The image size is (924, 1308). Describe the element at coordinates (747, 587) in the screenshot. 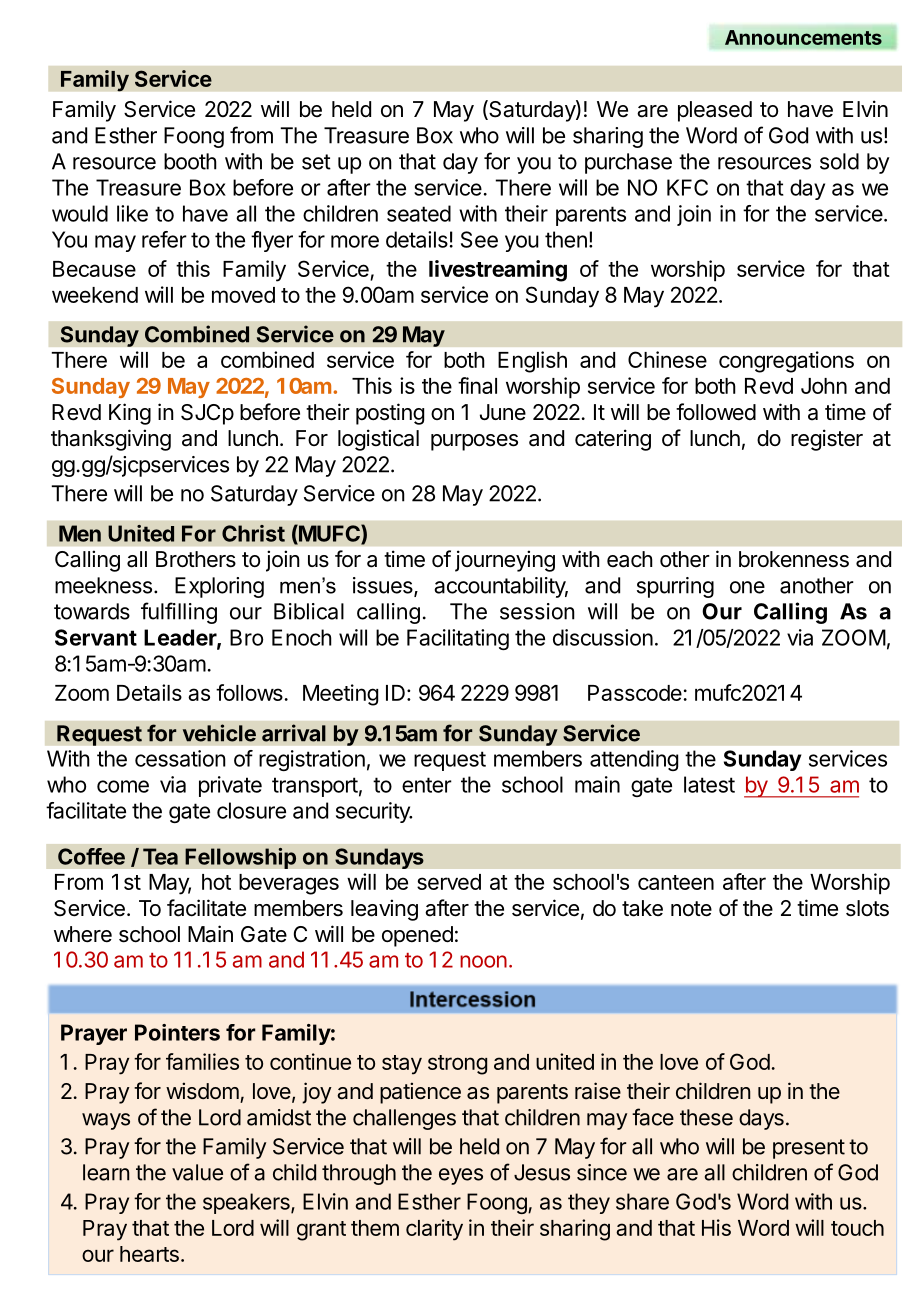

I see `one` at that location.
